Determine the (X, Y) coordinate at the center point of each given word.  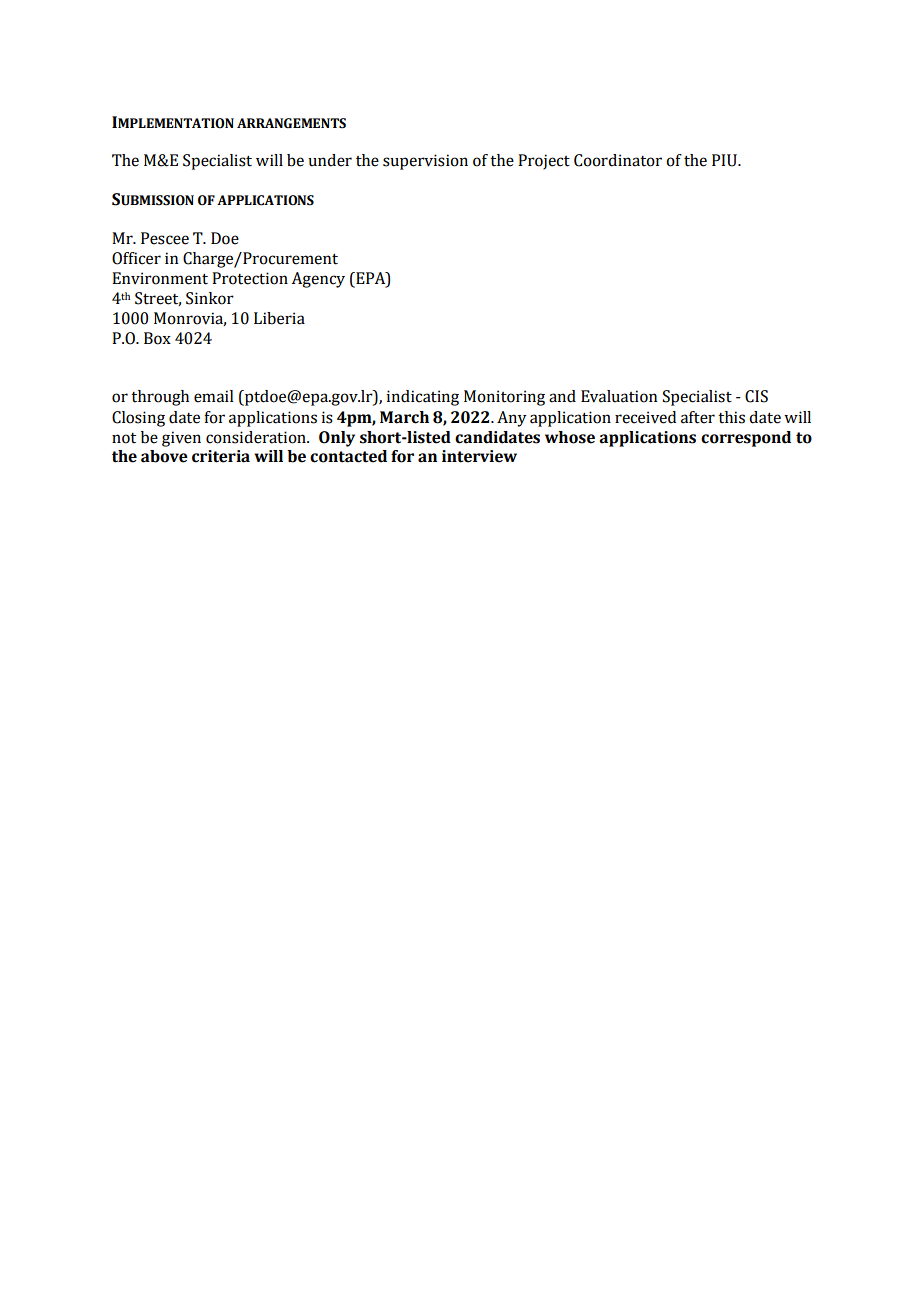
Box (157, 338)
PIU (725, 160)
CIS (756, 396)
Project (544, 162)
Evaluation (619, 396)
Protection (250, 278)
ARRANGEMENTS (291, 123)
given (181, 439)
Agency (318, 280)
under (330, 160)
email (214, 396)
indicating (423, 398)
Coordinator (618, 160)
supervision (425, 162)
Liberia (279, 318)
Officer (136, 258)
